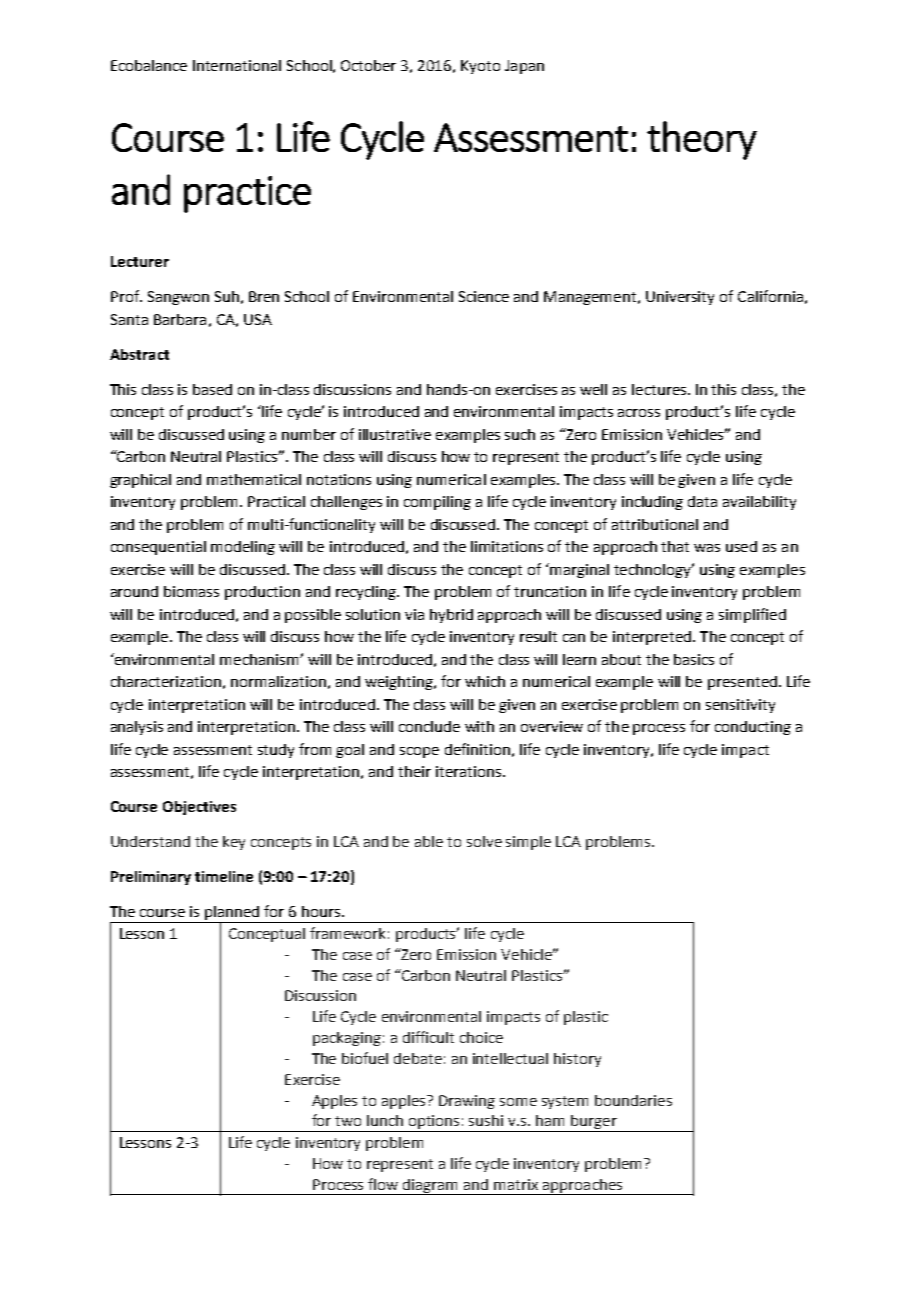  What do you see at coordinates (694, 659) in the screenshot?
I see `basics` at bounding box center [694, 659].
